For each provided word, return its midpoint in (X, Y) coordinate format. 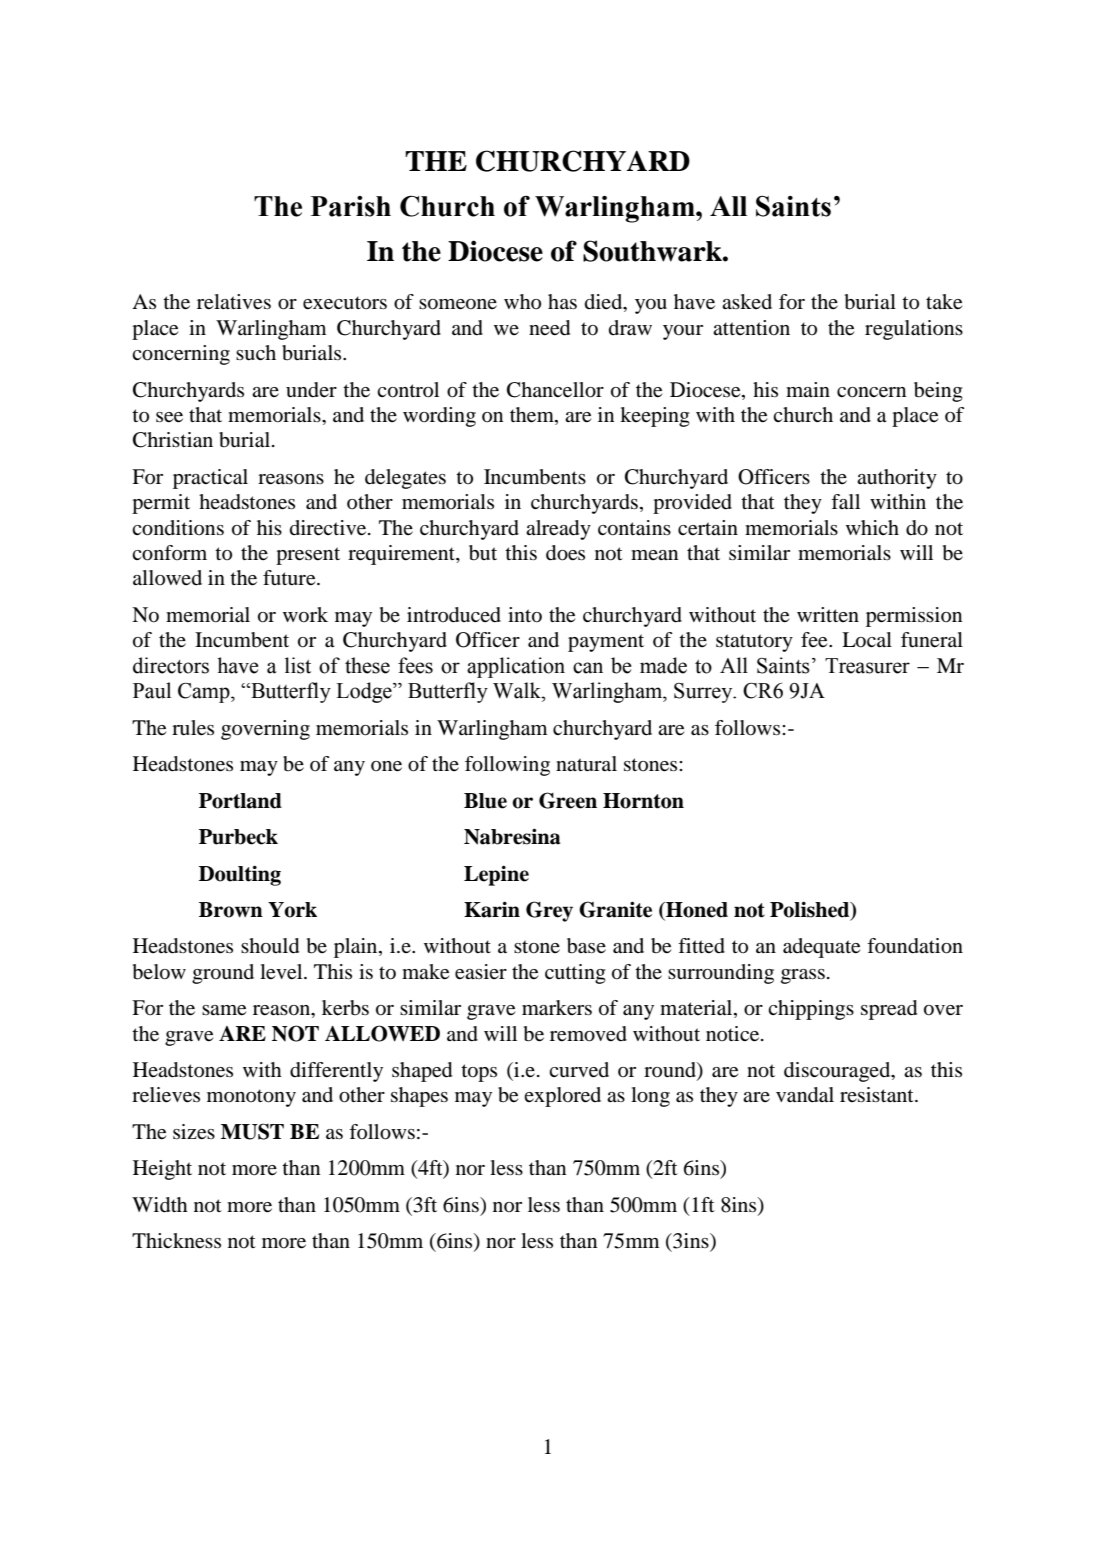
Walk (518, 690)
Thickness (176, 1241)
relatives (234, 302)
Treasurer (867, 666)
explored (562, 1097)
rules (193, 728)
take (944, 302)
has (562, 302)
